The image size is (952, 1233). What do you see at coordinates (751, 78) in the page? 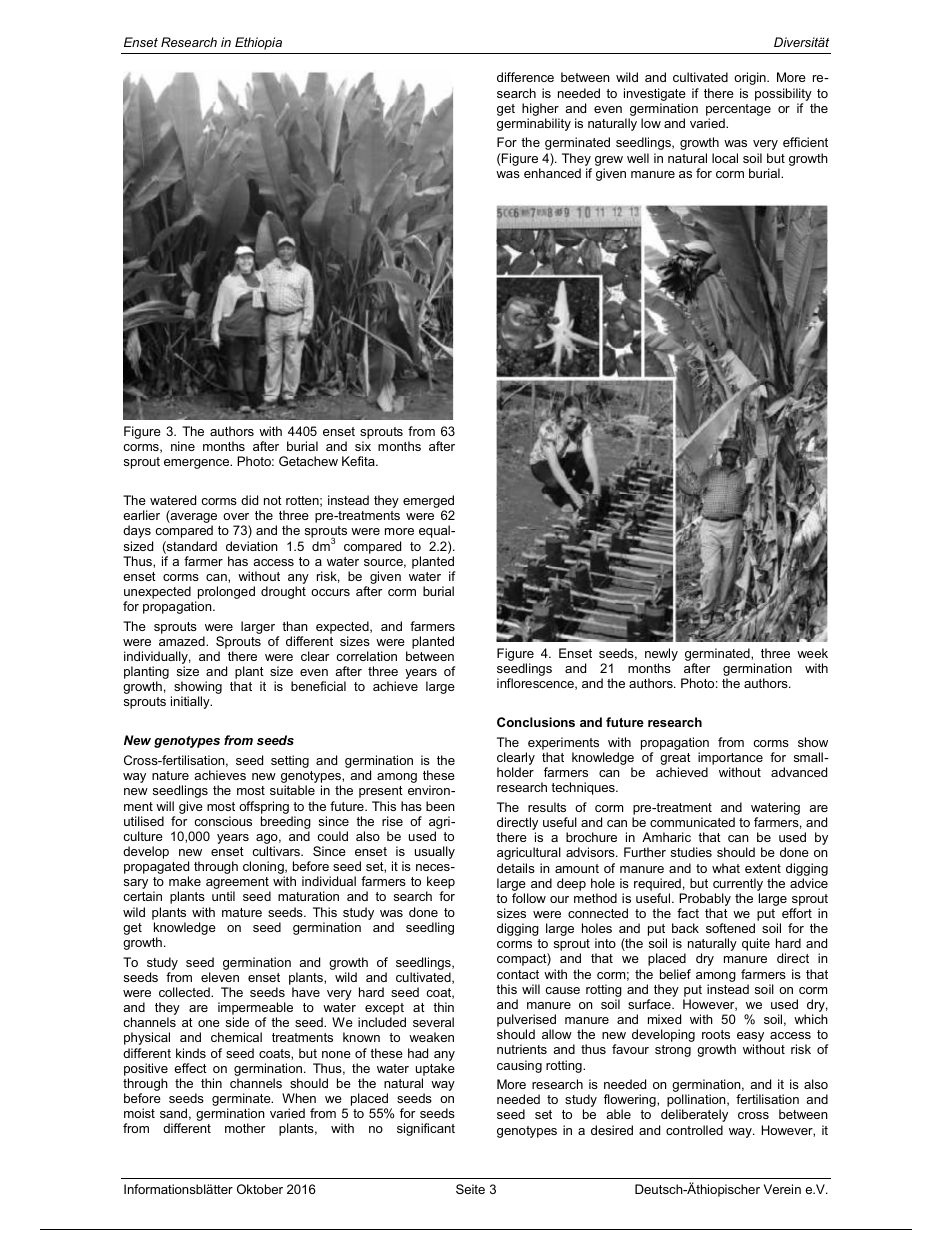
I see `origin` at bounding box center [751, 78].
